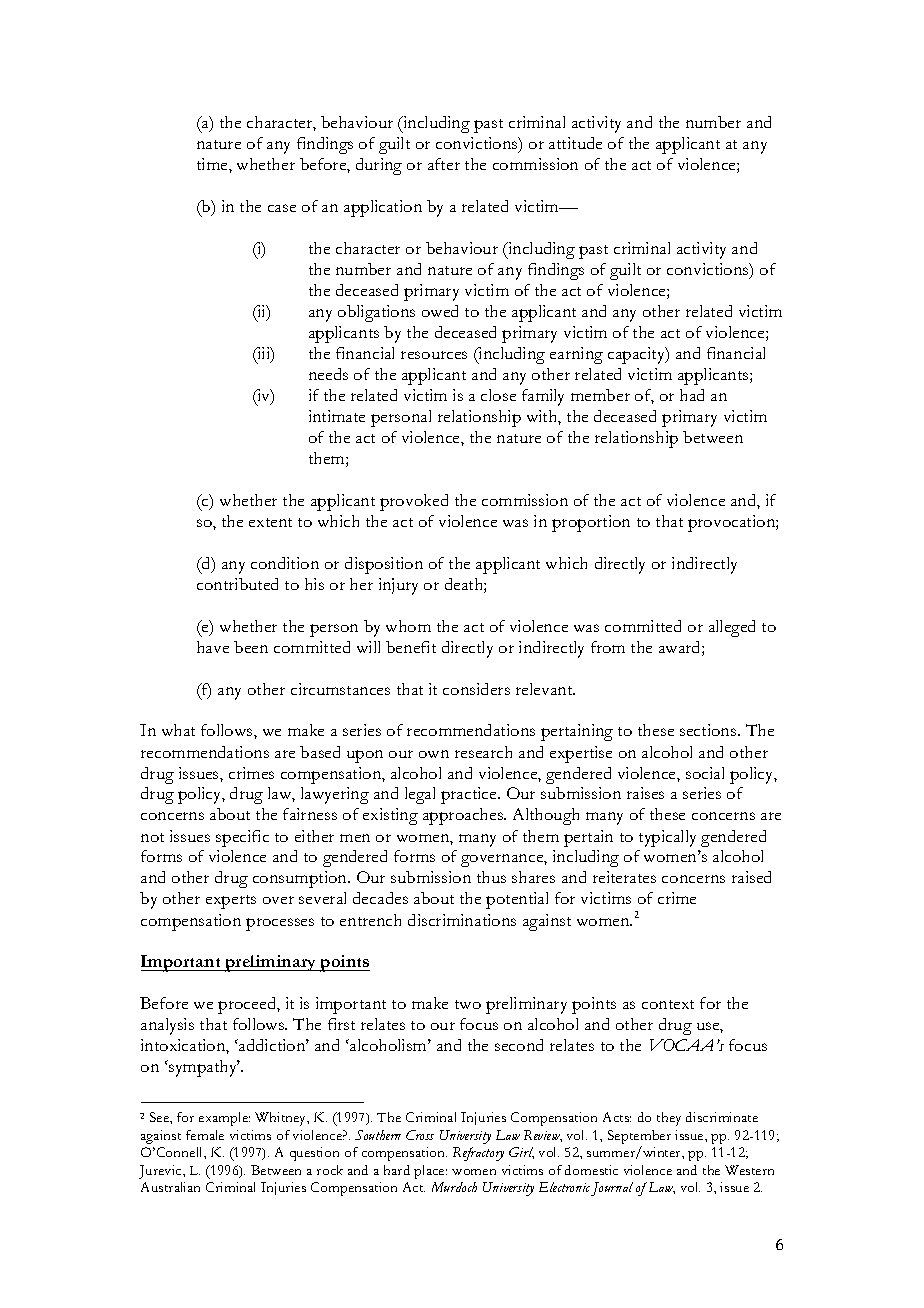  What do you see at coordinates (213, 164) in the image?
I see `time` at bounding box center [213, 164].
